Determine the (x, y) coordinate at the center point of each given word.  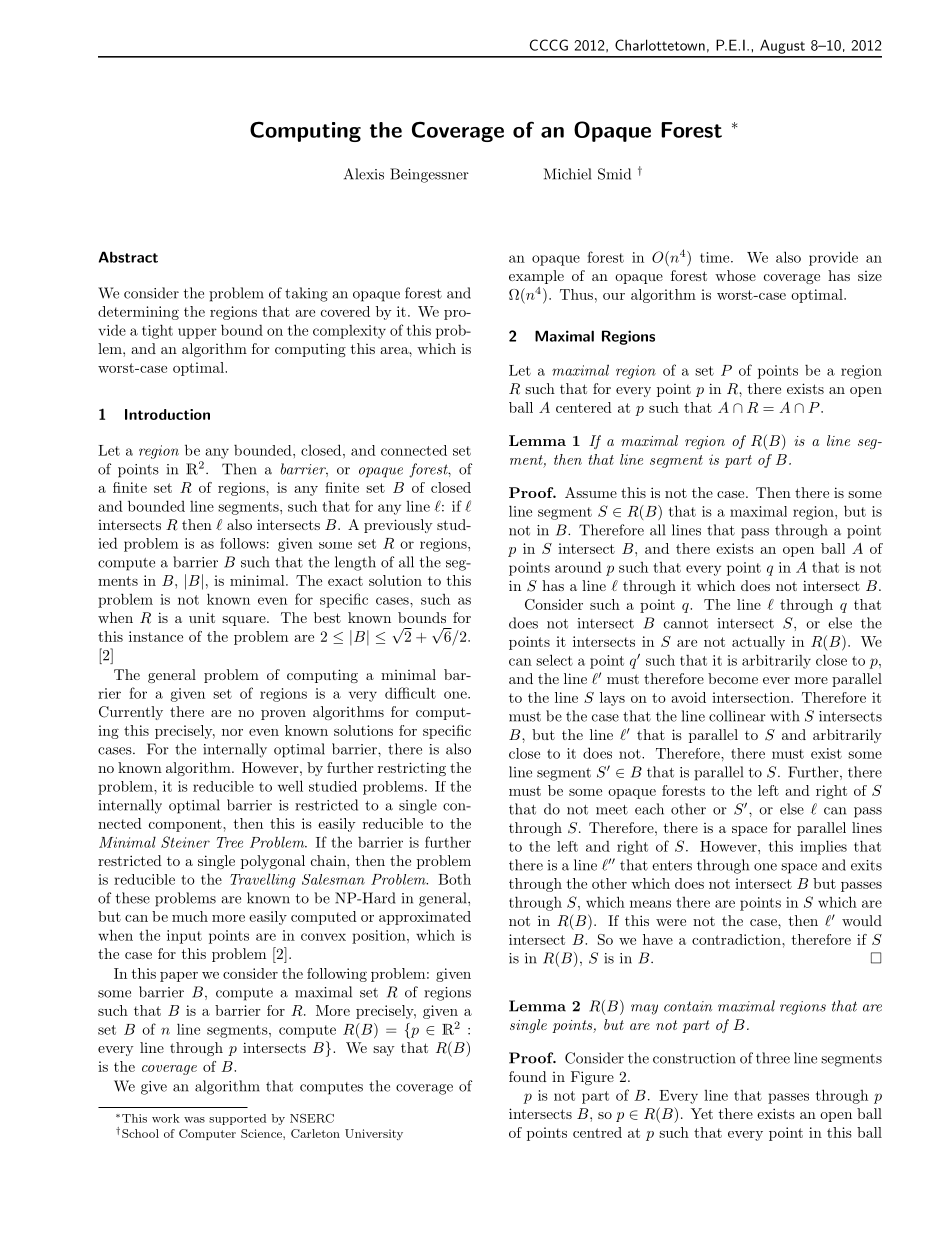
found (528, 1076)
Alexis (364, 174)
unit (202, 617)
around (578, 567)
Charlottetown (660, 45)
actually (758, 643)
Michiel (567, 174)
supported (237, 1119)
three (773, 1058)
